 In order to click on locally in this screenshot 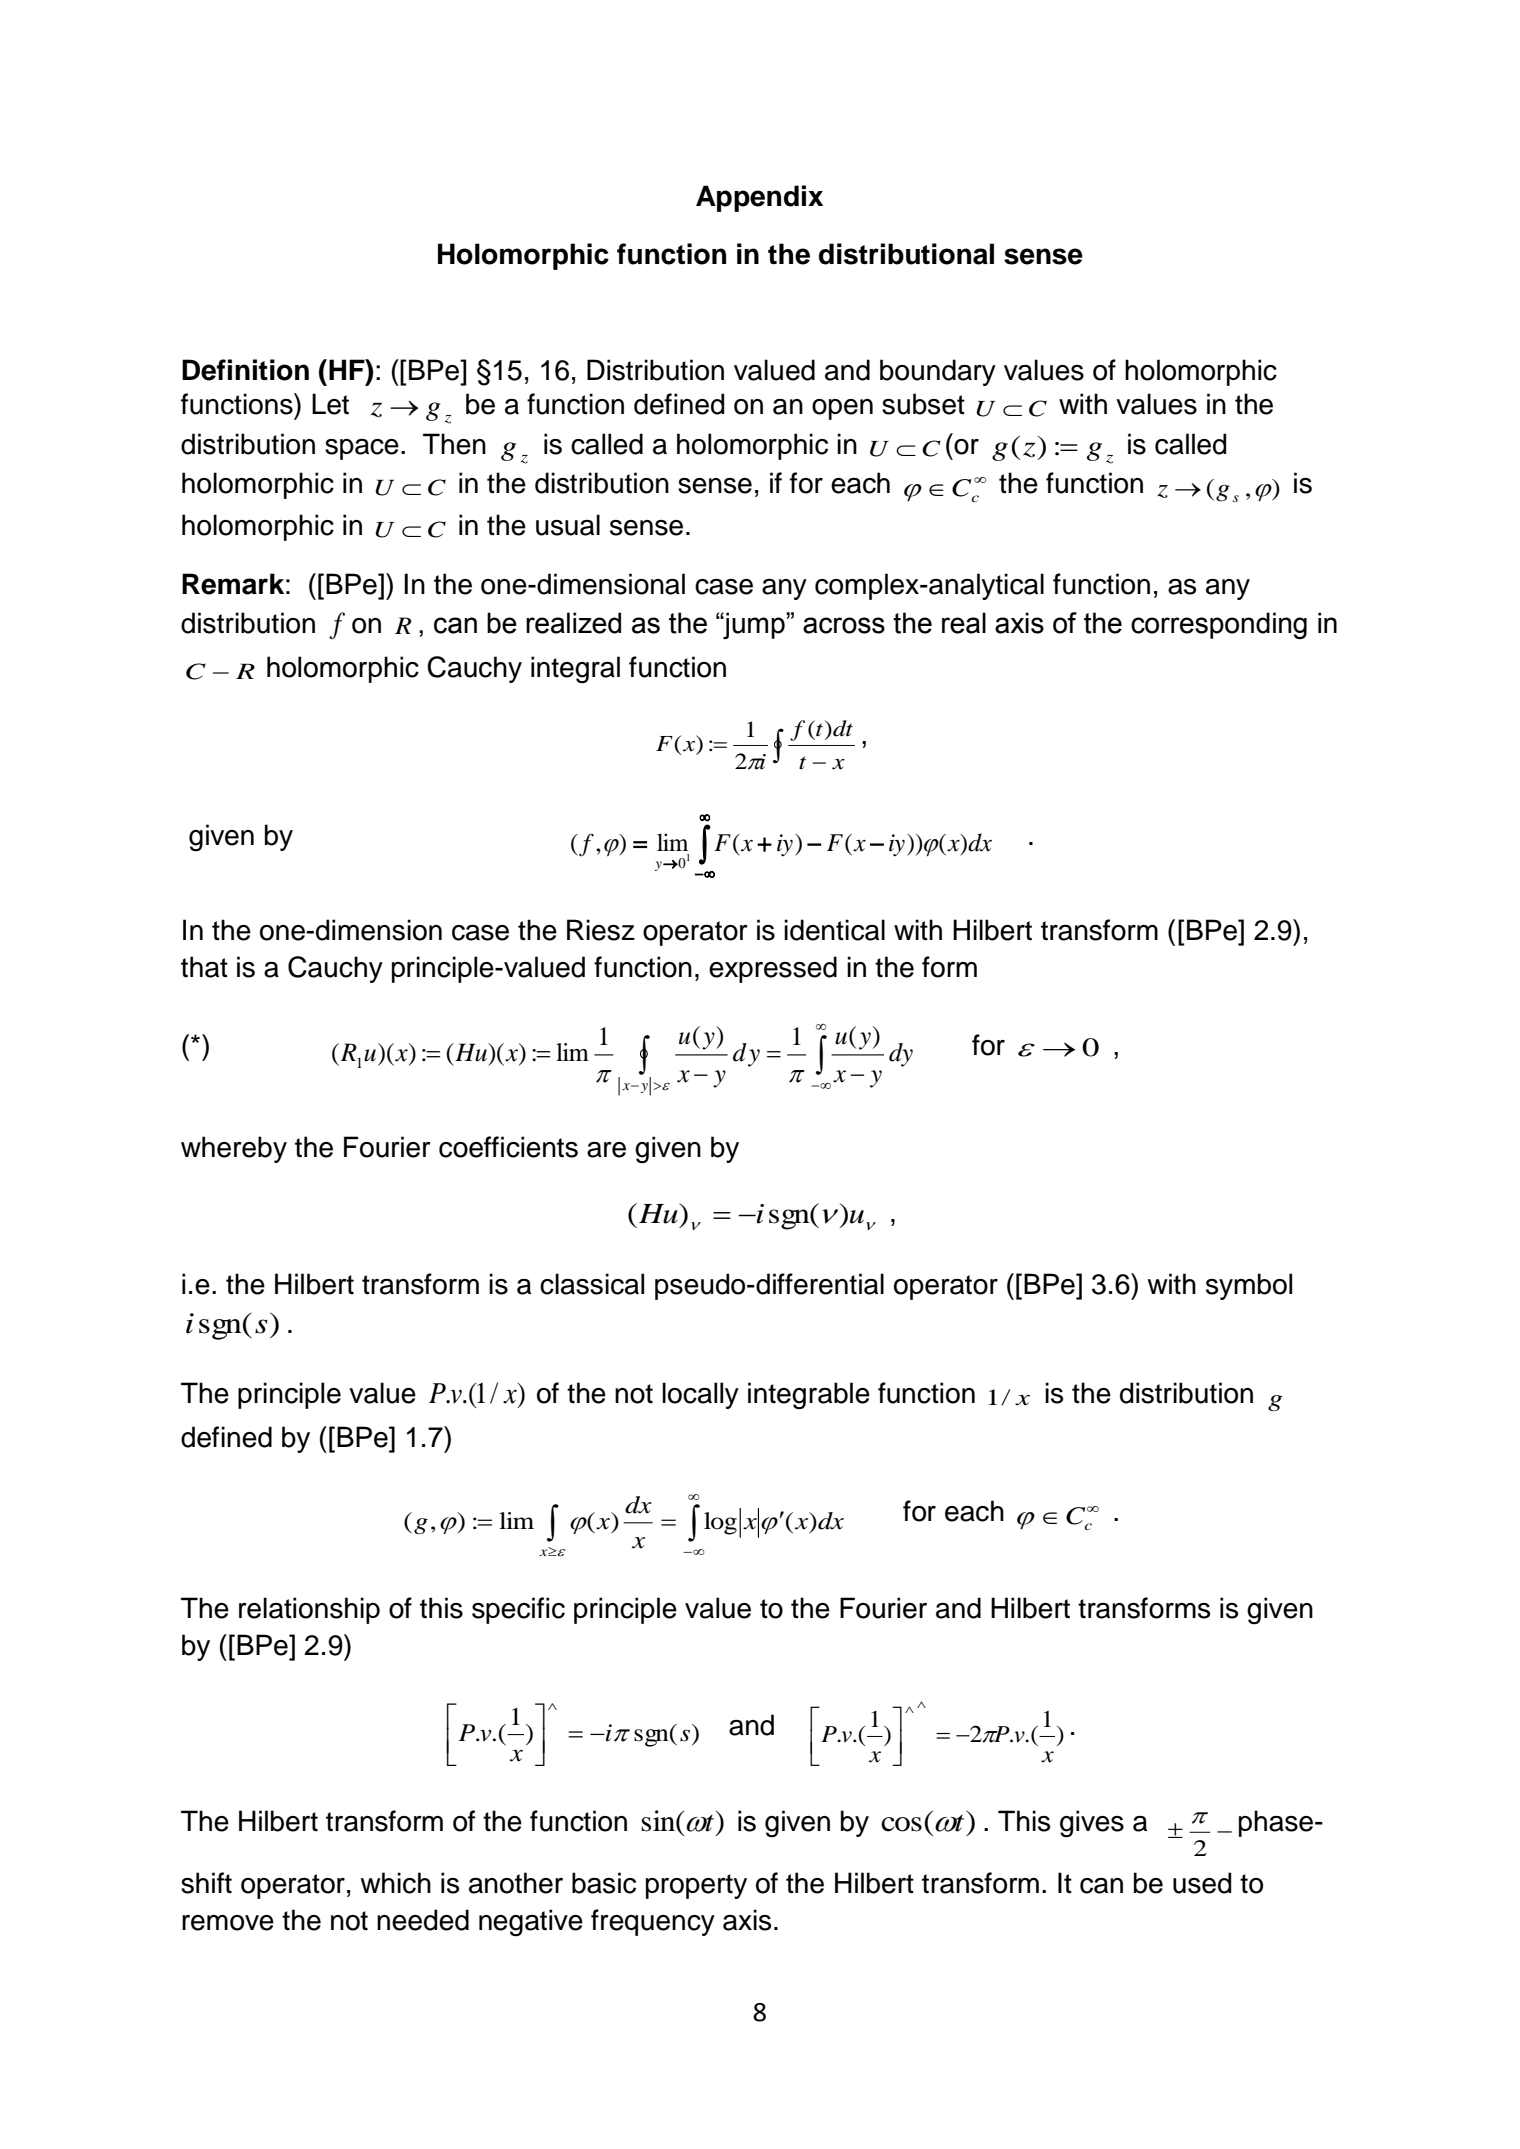, I will do `click(700, 1395)`.
